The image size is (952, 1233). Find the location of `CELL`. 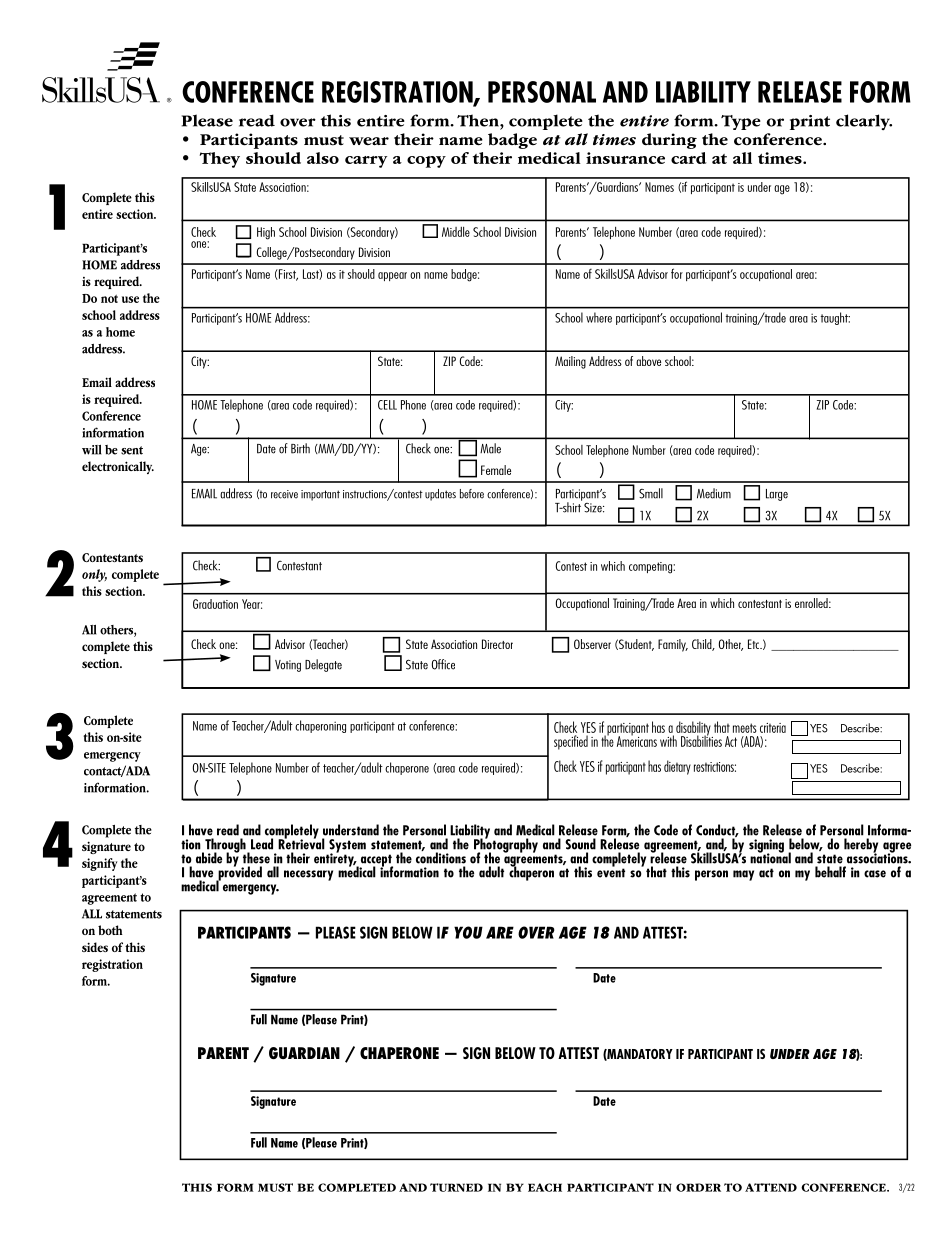

CELL is located at coordinates (387, 405).
